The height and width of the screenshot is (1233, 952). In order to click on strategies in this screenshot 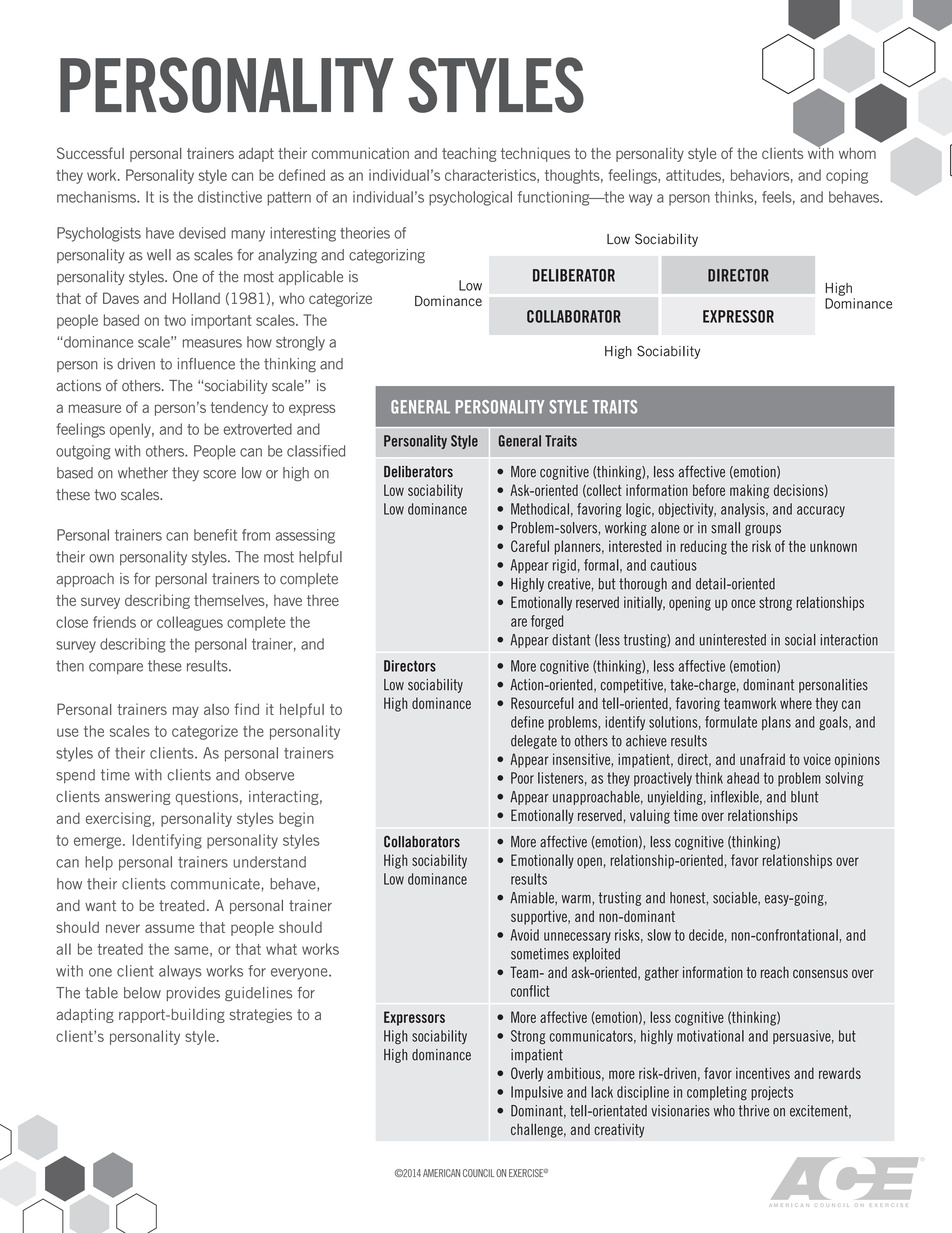, I will do `click(261, 1016)`.
